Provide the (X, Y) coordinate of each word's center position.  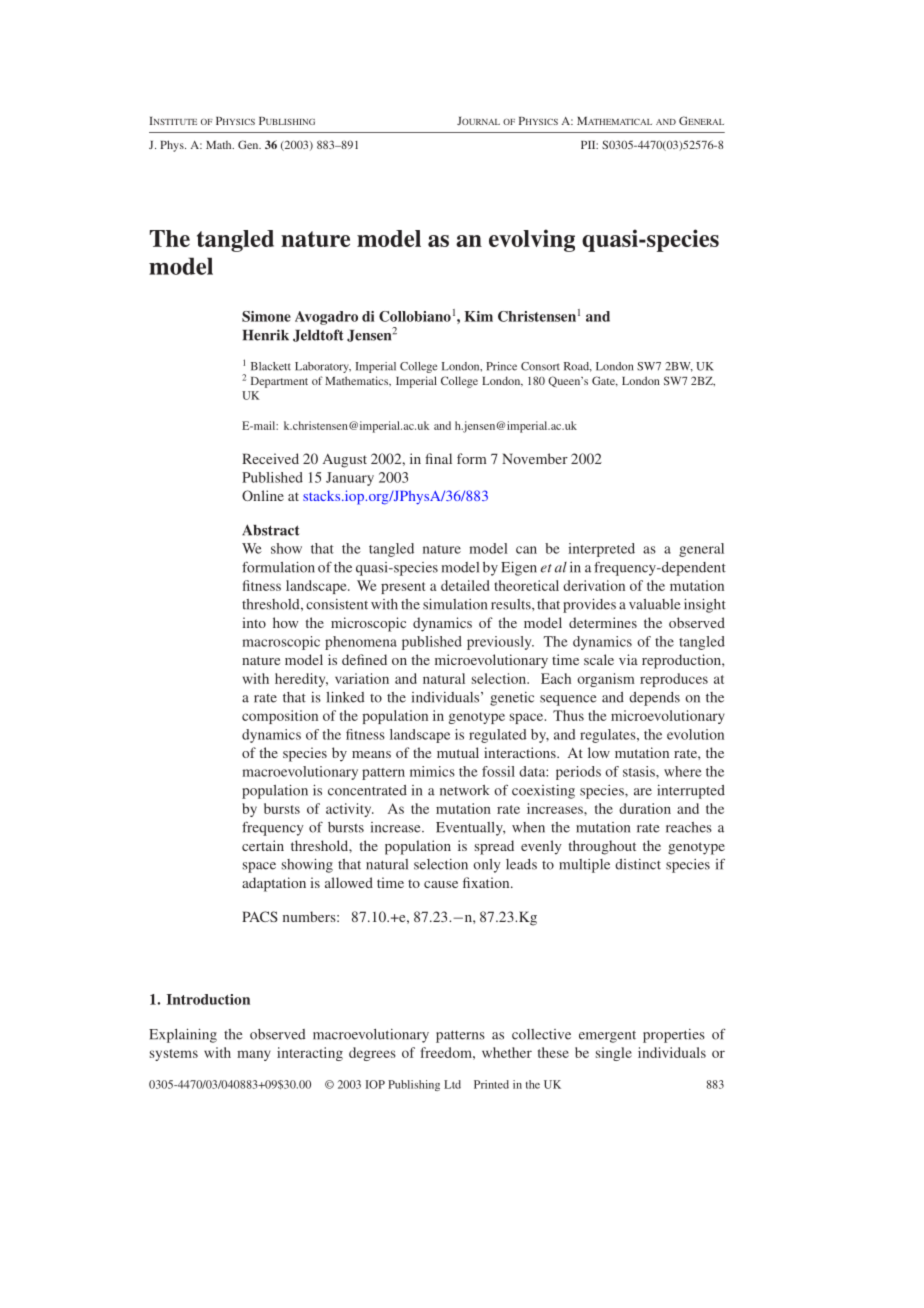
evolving (532, 240)
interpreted (601, 550)
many (254, 1055)
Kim (478, 316)
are (643, 792)
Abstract (270, 530)
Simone (266, 316)
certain (263, 845)
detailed (465, 585)
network (464, 790)
